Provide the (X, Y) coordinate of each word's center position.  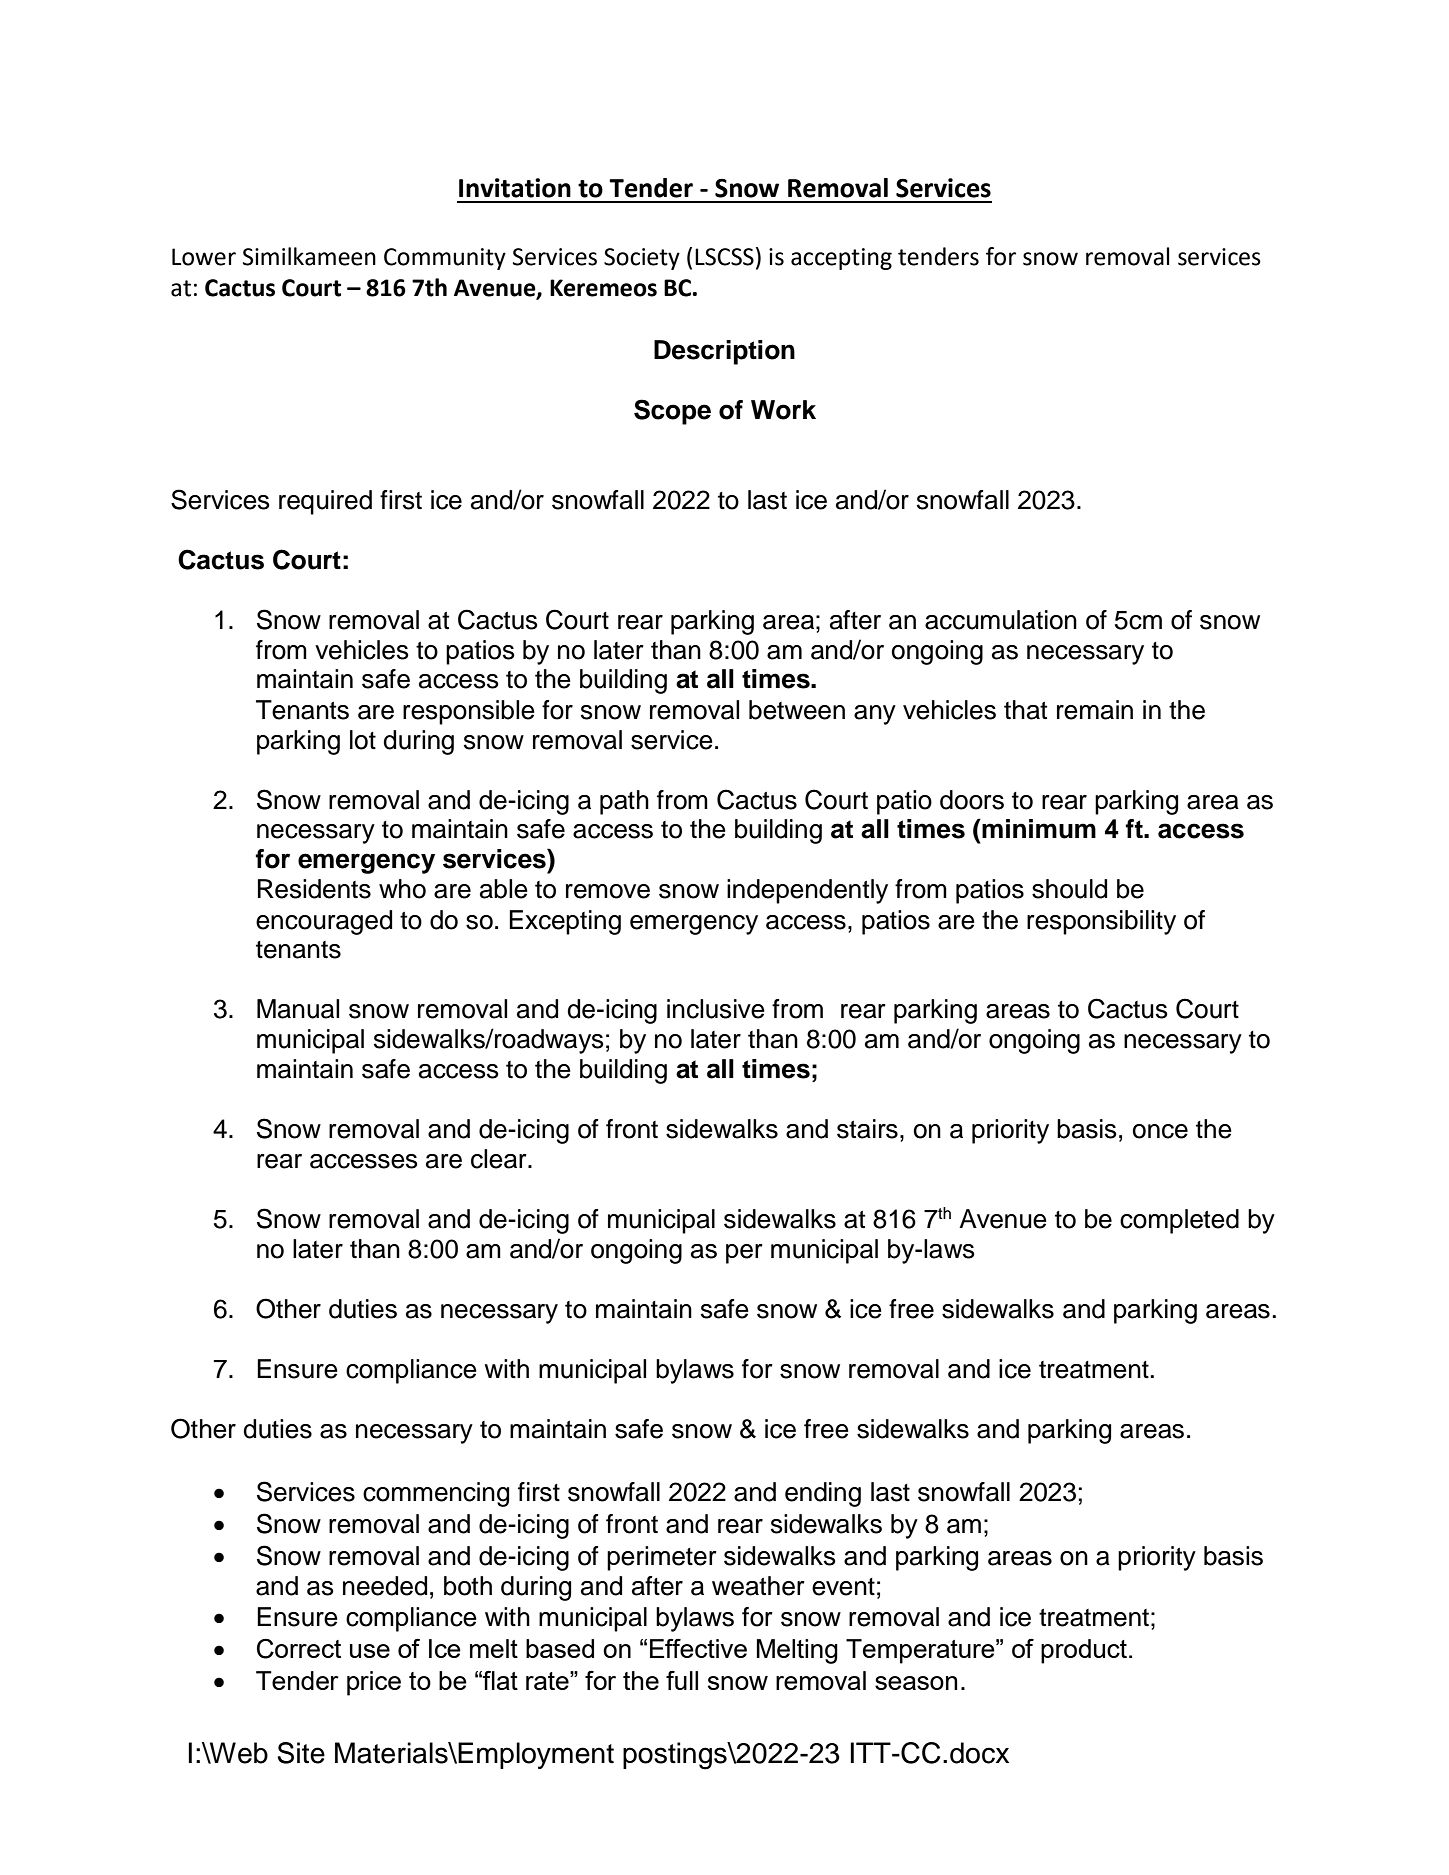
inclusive (716, 1009)
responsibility (1101, 922)
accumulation (1001, 620)
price (374, 1683)
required (325, 502)
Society (642, 259)
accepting (841, 259)
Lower (204, 257)
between (797, 710)
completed (1179, 1221)
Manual (298, 1009)
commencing (436, 1494)
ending (823, 1494)
